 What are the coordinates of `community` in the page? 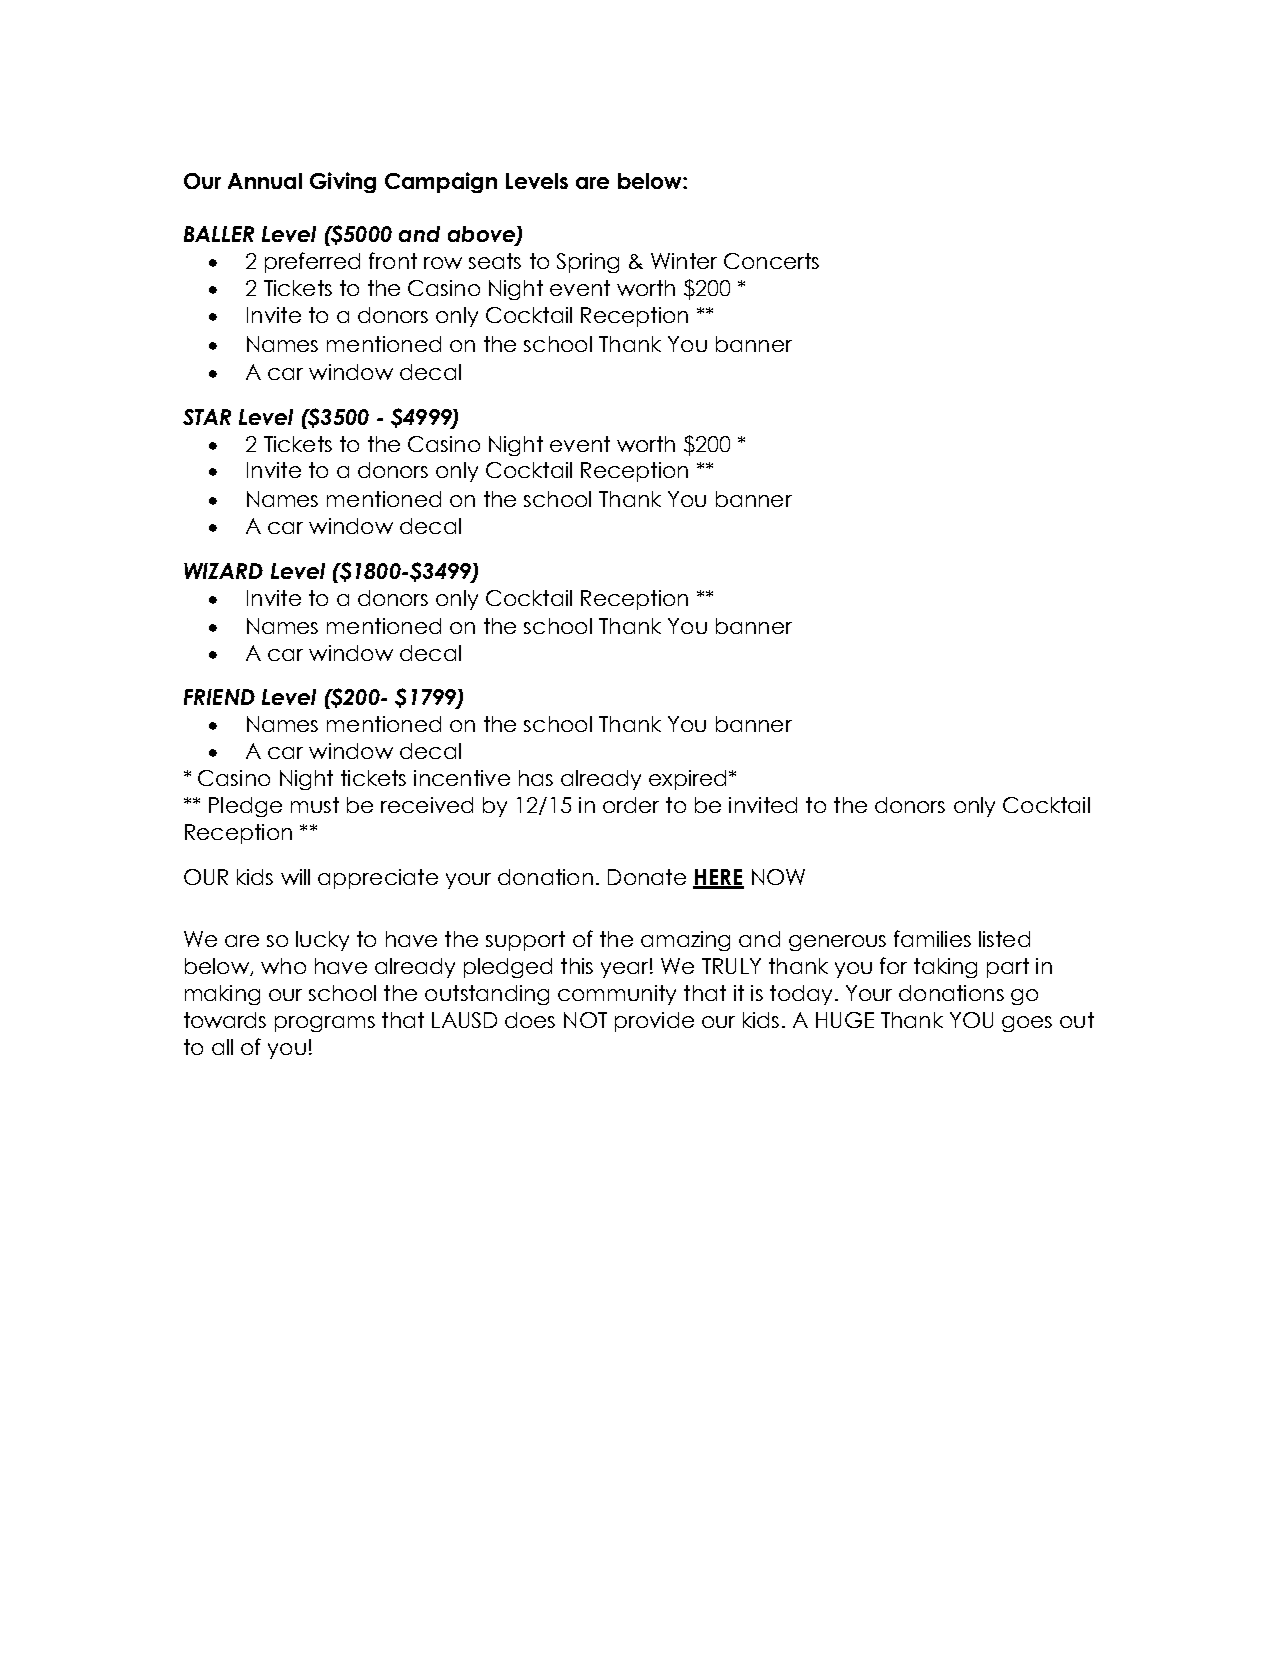 It's located at (617, 995).
